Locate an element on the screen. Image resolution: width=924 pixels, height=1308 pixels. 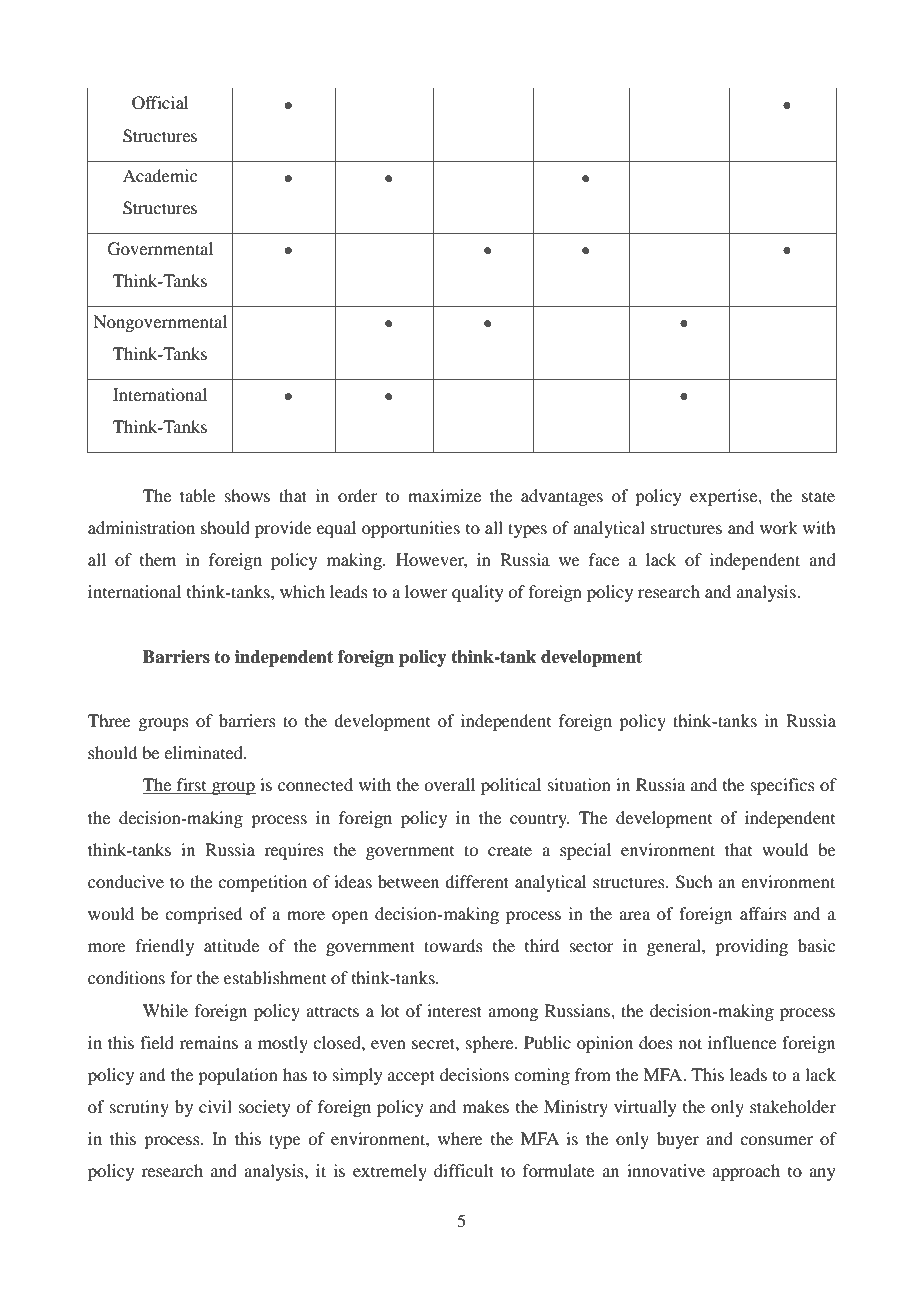
specifics is located at coordinates (783, 786).
